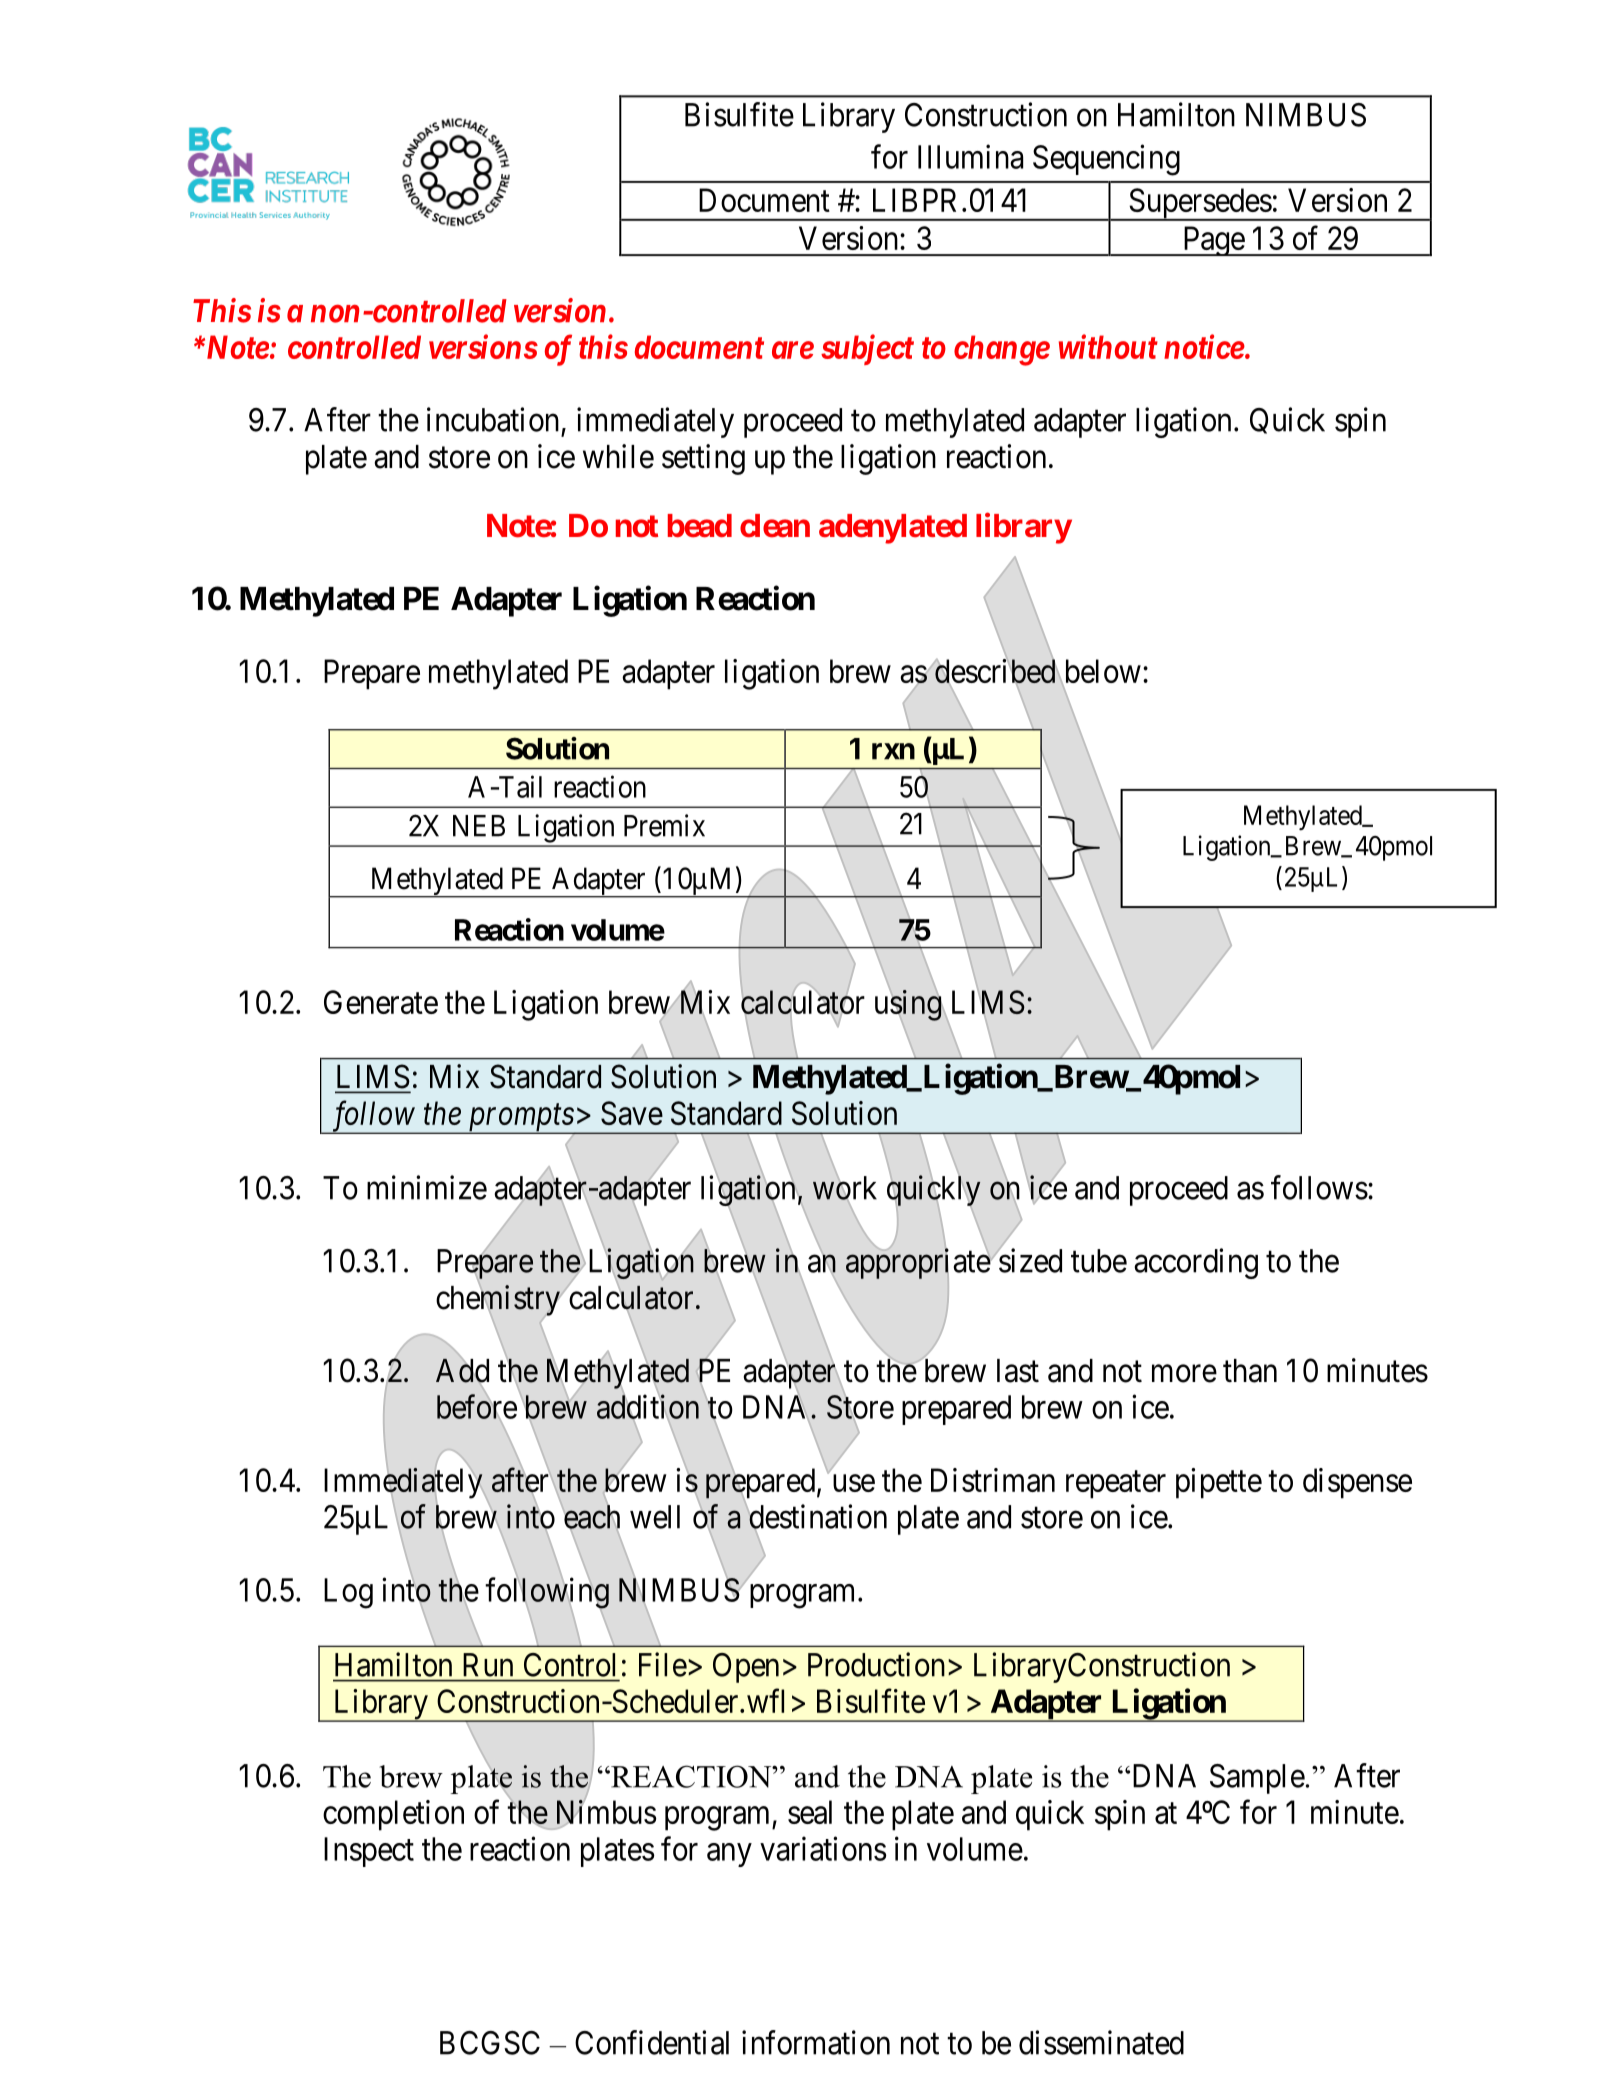 The image size is (1622, 2099). I want to click on notice, so click(1204, 347).
